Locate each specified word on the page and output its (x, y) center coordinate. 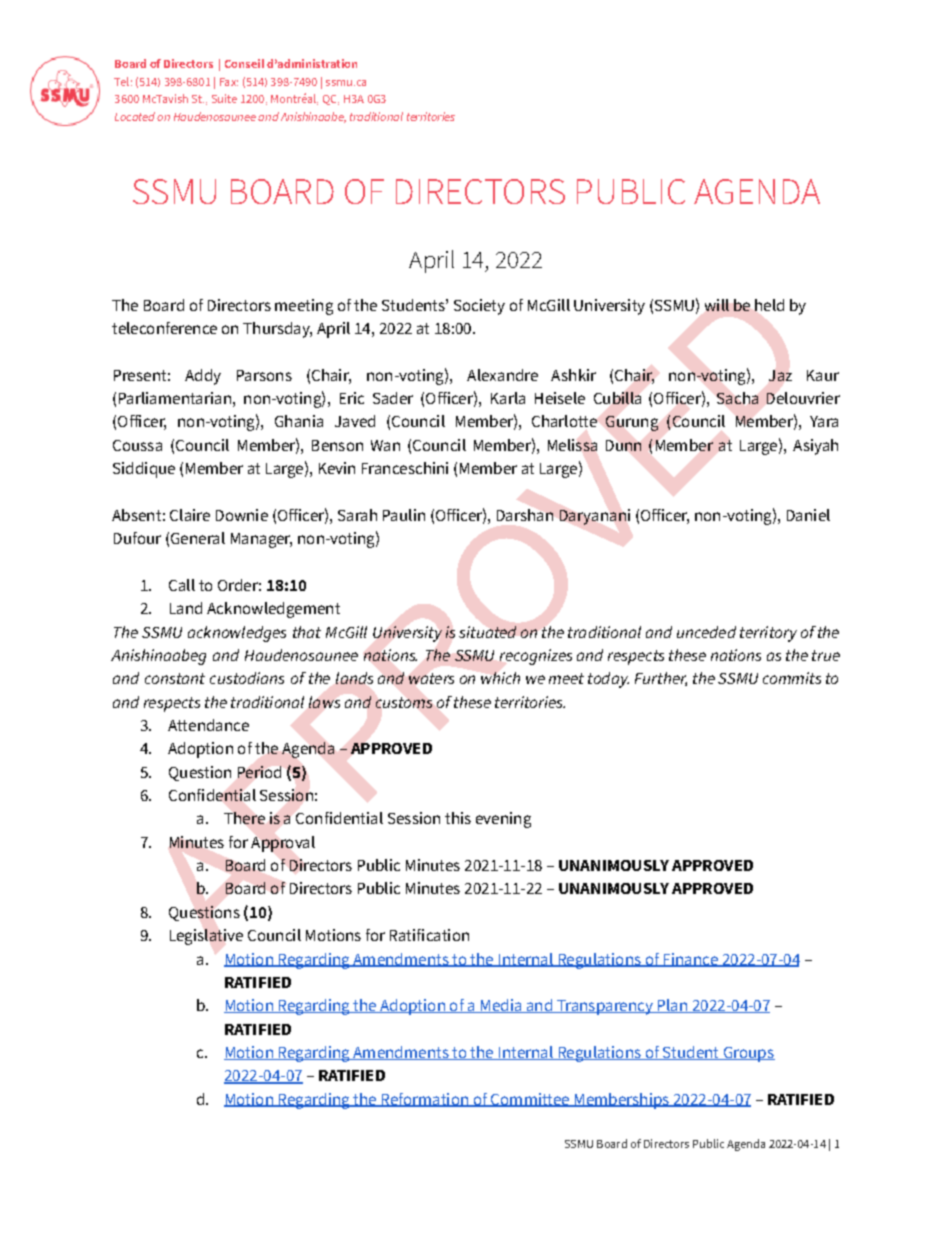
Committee (530, 1100)
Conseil (244, 63)
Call (182, 585)
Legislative (206, 937)
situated (487, 632)
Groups (748, 1054)
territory (768, 634)
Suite (224, 98)
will (717, 305)
